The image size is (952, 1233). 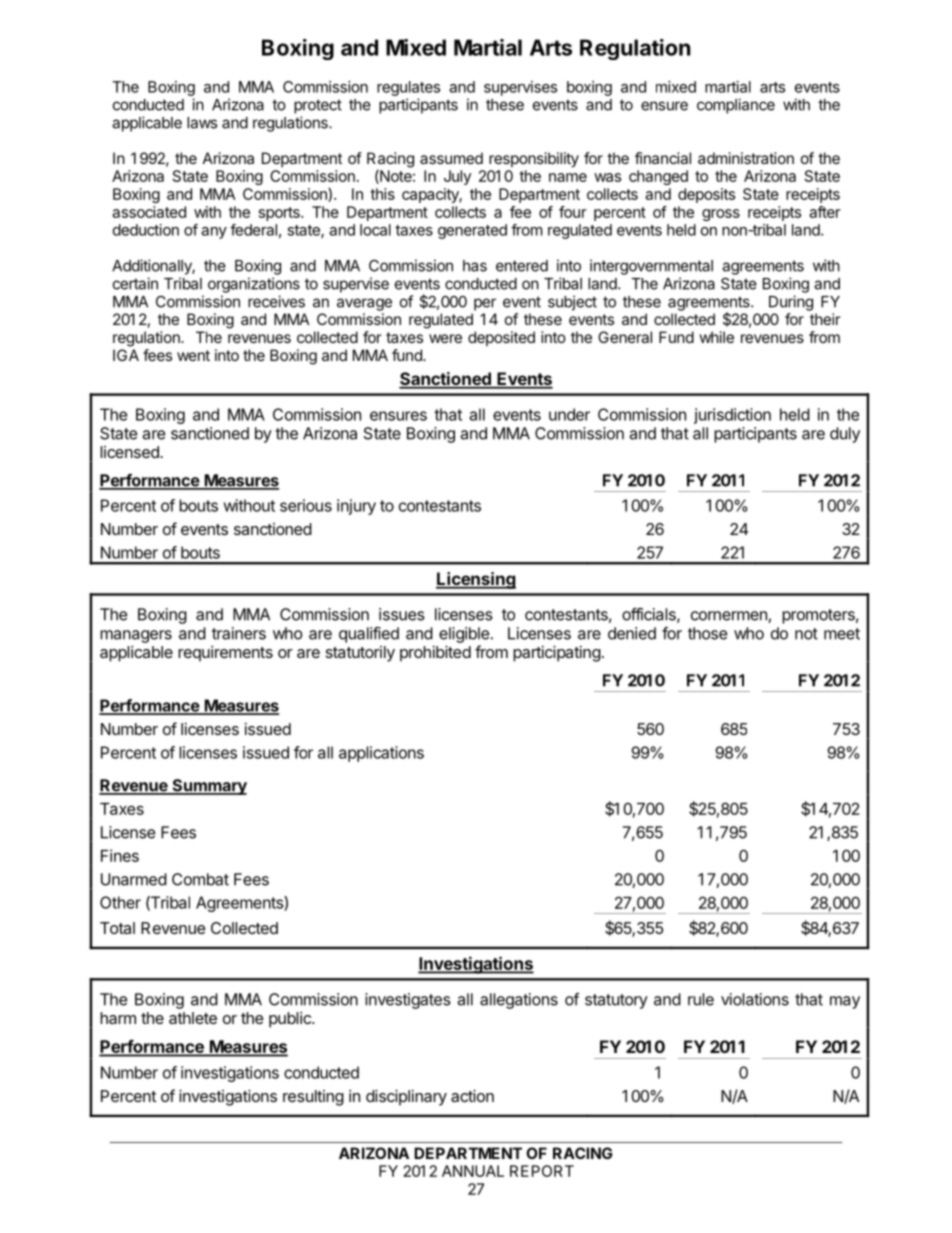 I want to click on laws, so click(x=202, y=123).
